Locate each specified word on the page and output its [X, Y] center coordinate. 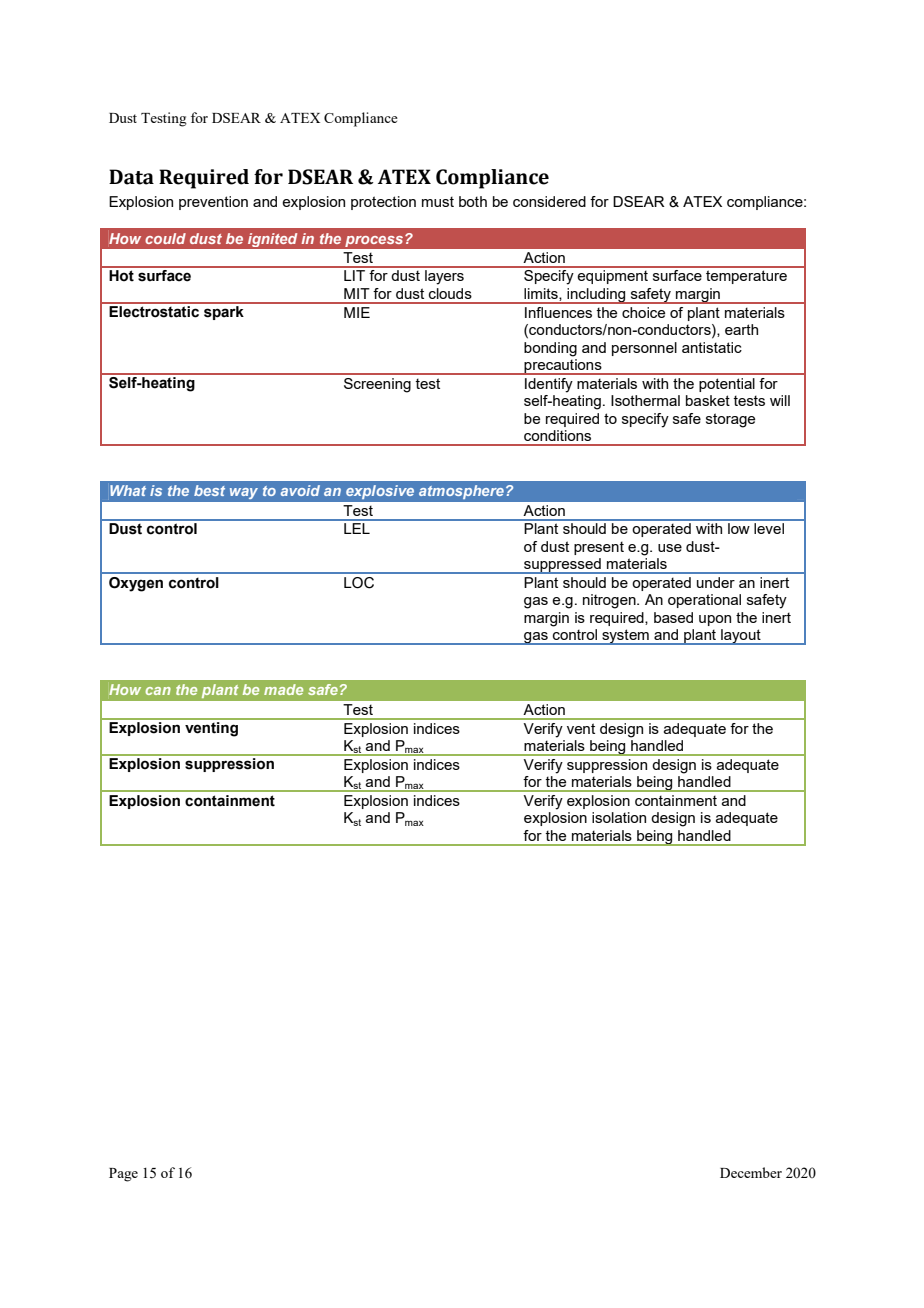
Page [123, 1175]
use [670, 548]
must [438, 201]
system [625, 637]
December [751, 1172]
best [209, 490]
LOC [359, 583]
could [165, 238]
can [158, 691]
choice [643, 312]
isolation [619, 817]
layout [741, 637]
